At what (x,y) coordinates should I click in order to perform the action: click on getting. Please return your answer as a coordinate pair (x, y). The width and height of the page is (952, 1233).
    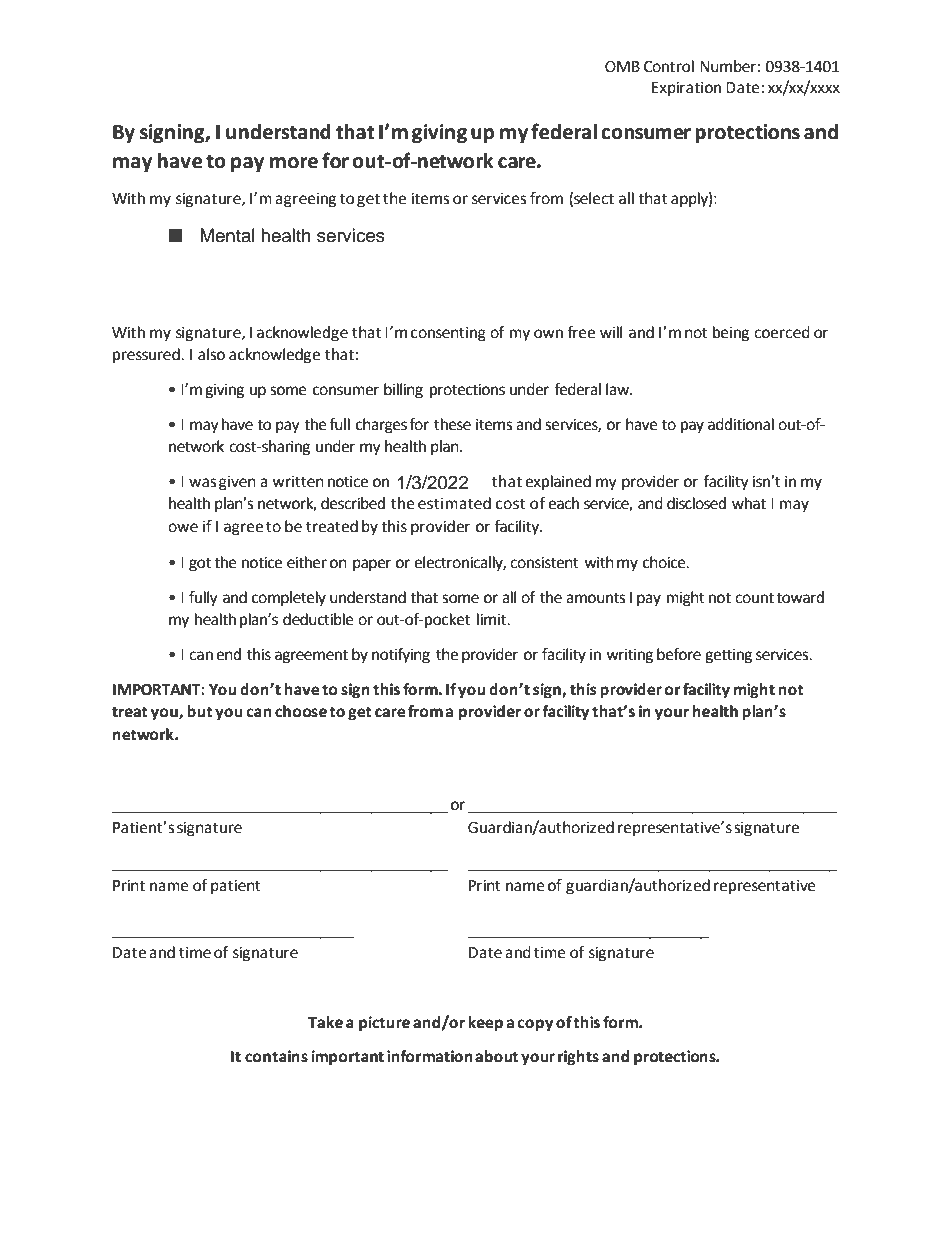
    Looking at the image, I should click on (728, 656).
